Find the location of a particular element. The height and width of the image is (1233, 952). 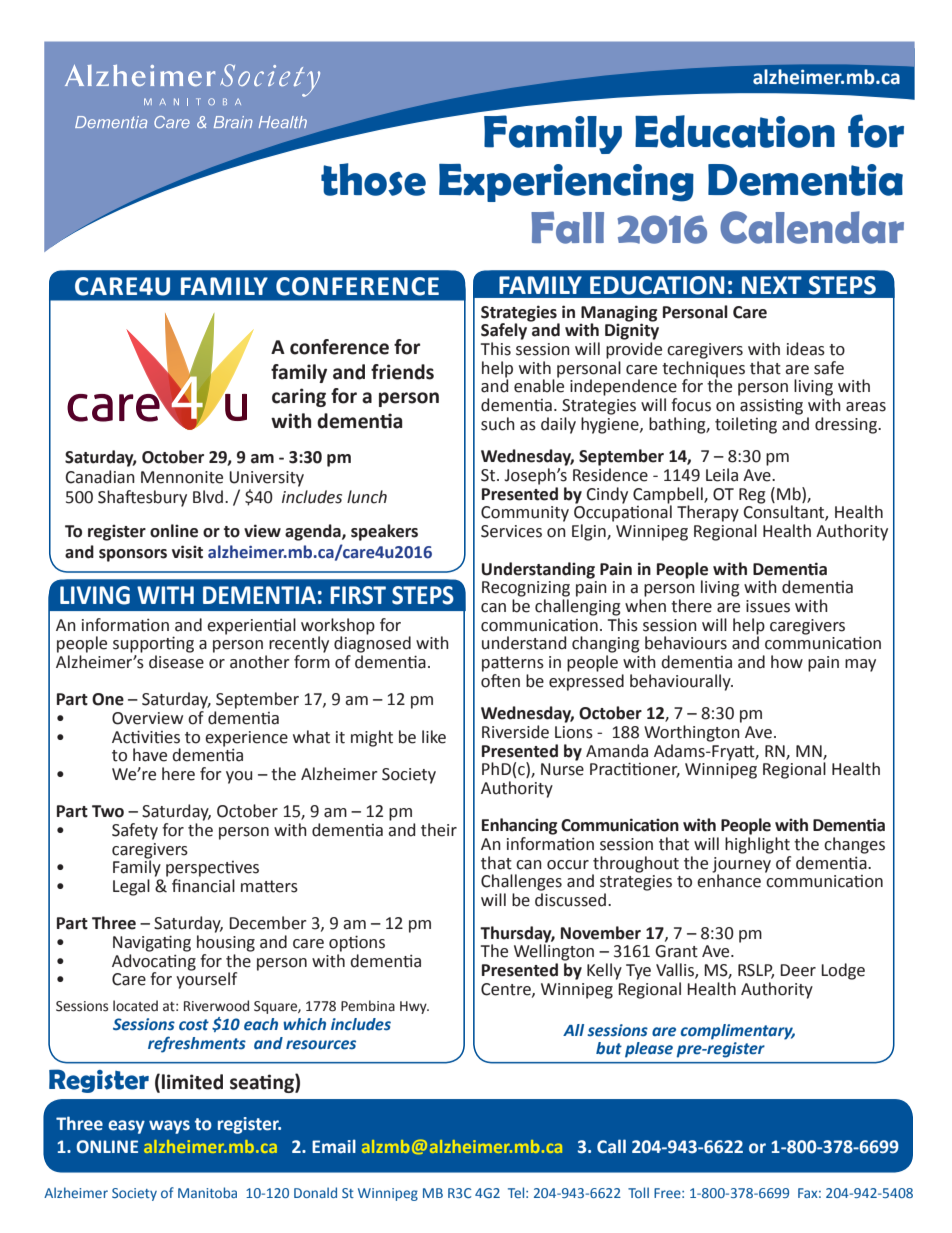

disease is located at coordinates (176, 662).
